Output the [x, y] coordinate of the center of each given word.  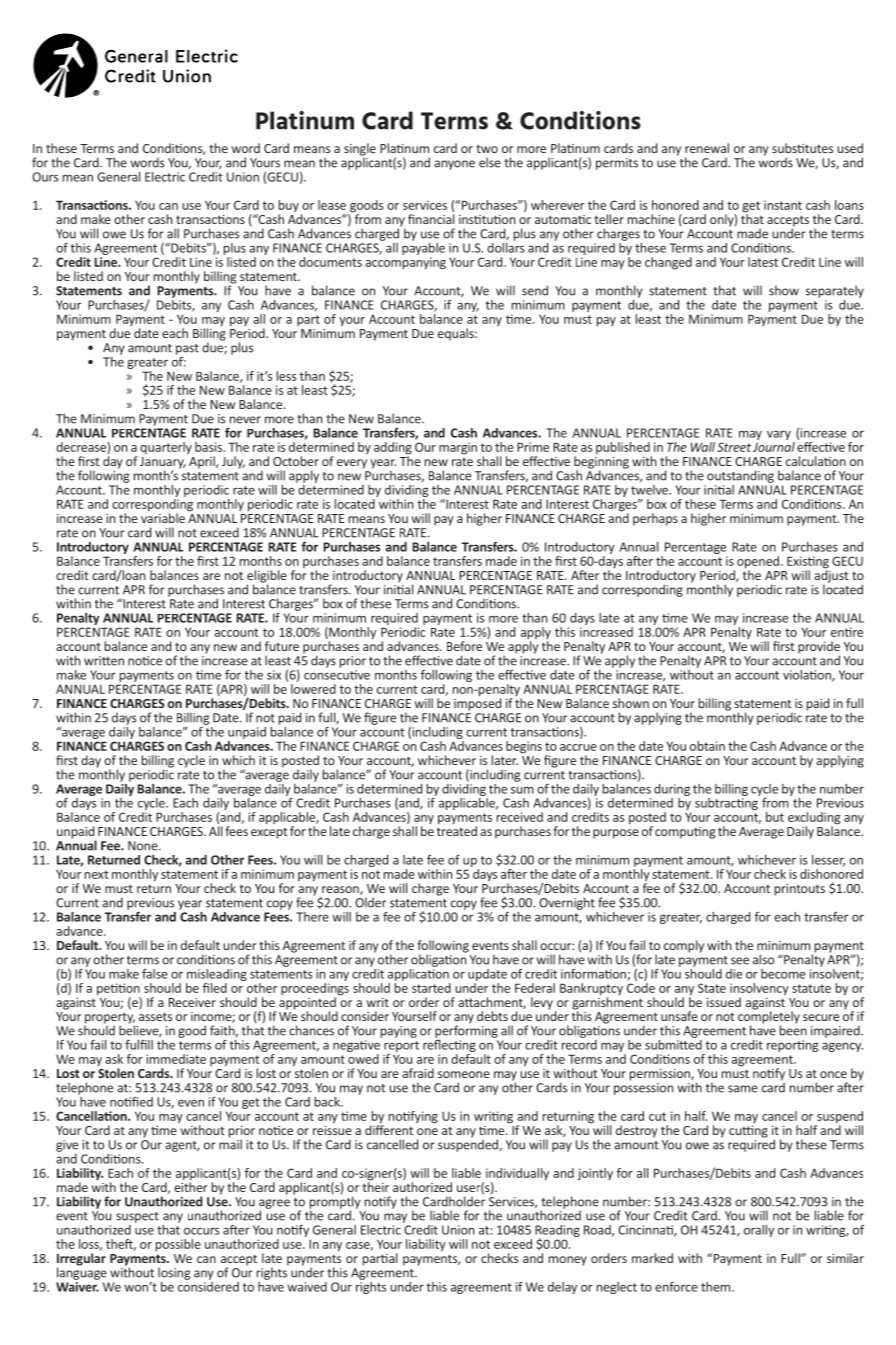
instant [783, 205]
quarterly [166, 448]
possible [178, 1245]
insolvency [759, 990]
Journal [774, 447]
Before [464, 646]
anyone [454, 165]
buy [288, 207]
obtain [707, 746]
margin [458, 448]
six [274, 675]
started [431, 988]
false [155, 974]
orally [759, 1231]
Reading [557, 1232]
